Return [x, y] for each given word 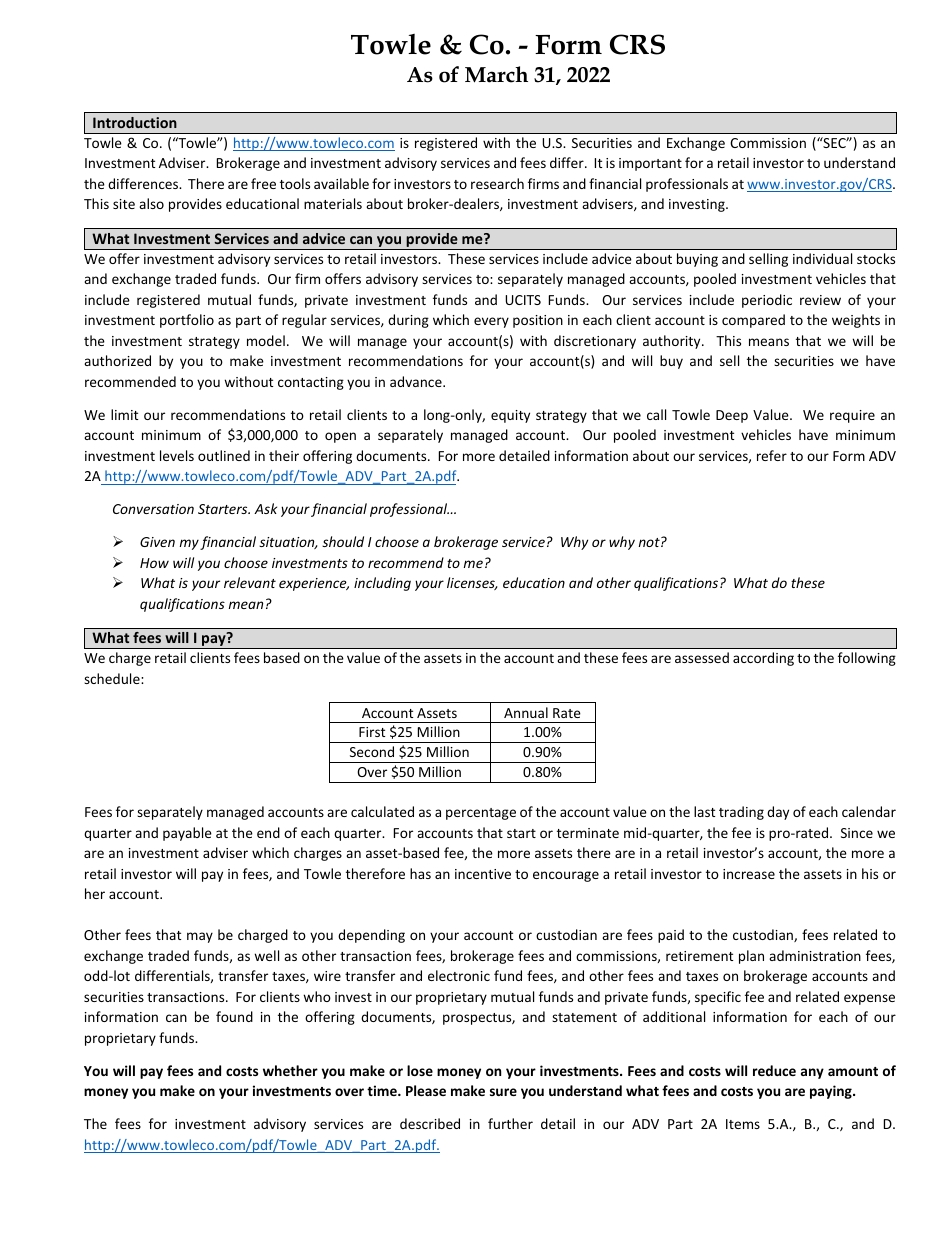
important [650, 164]
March [496, 74]
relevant [250, 582]
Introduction [135, 122]
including [382, 584]
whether [290, 1070]
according [763, 659]
